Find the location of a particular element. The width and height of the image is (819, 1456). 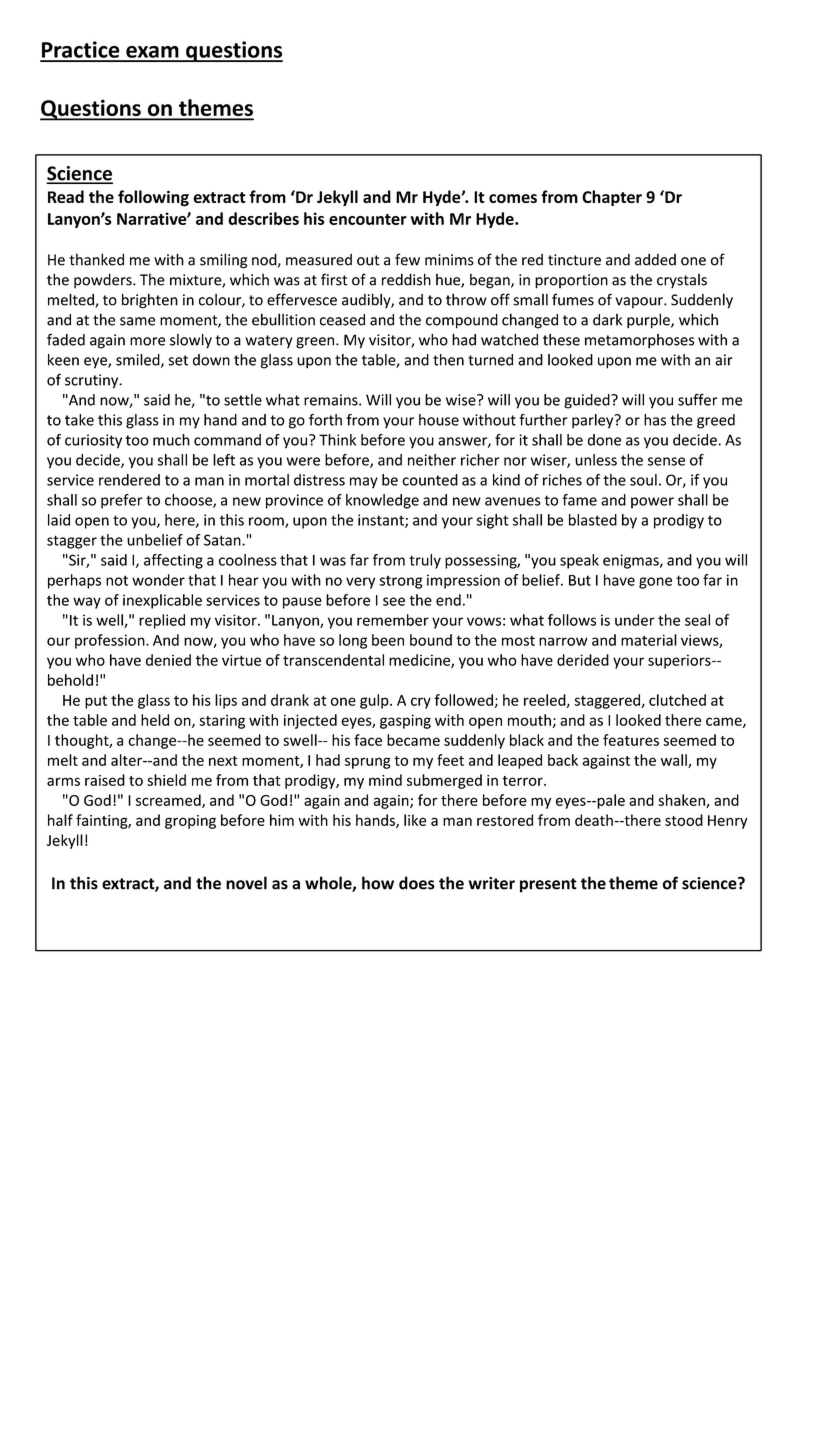

then is located at coordinates (448, 360).
